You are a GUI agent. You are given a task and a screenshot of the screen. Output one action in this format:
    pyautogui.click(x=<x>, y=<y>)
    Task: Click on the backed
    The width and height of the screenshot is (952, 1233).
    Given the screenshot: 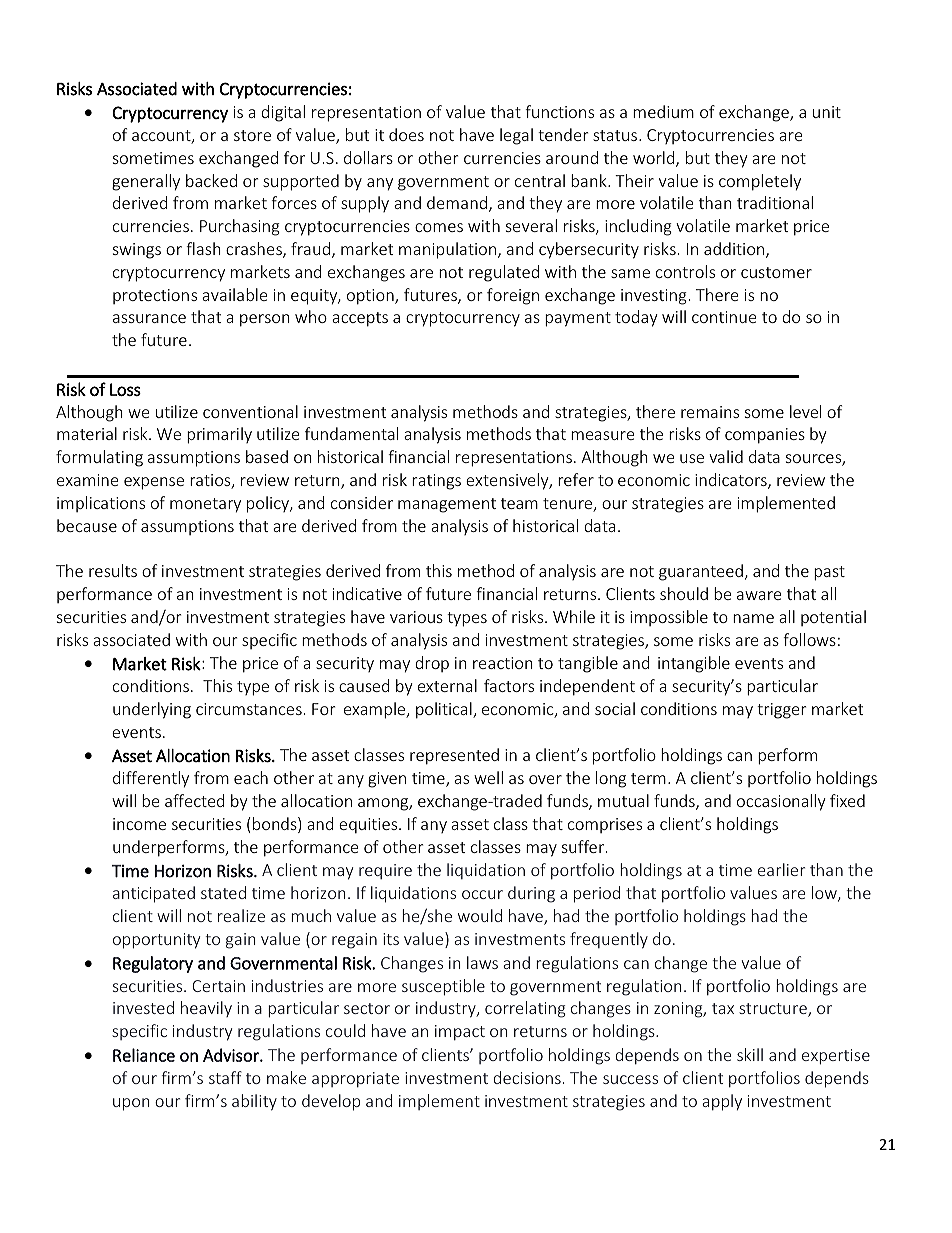 What is the action you would take?
    pyautogui.click(x=211, y=180)
